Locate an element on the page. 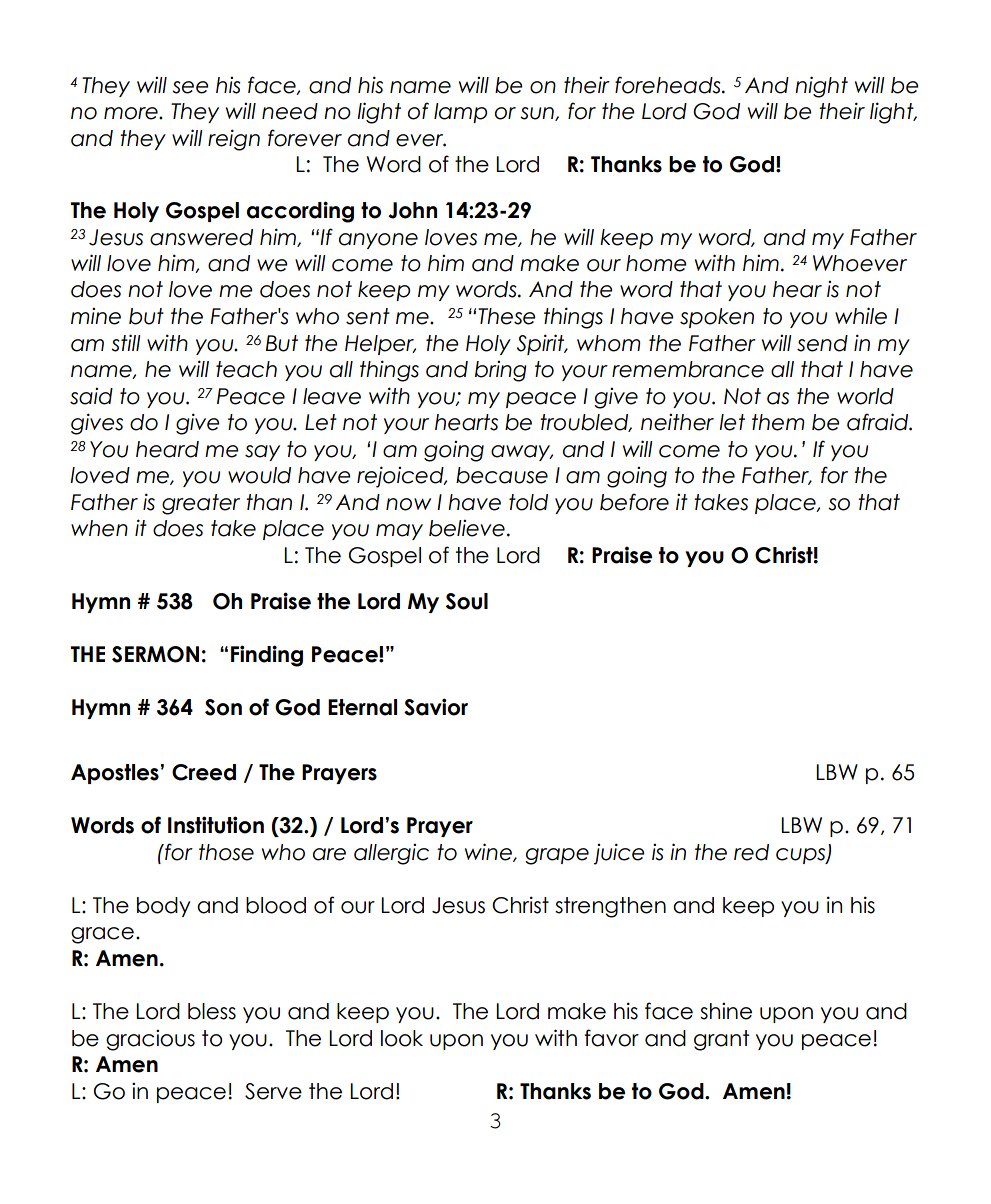  lamp is located at coordinates (460, 113).
